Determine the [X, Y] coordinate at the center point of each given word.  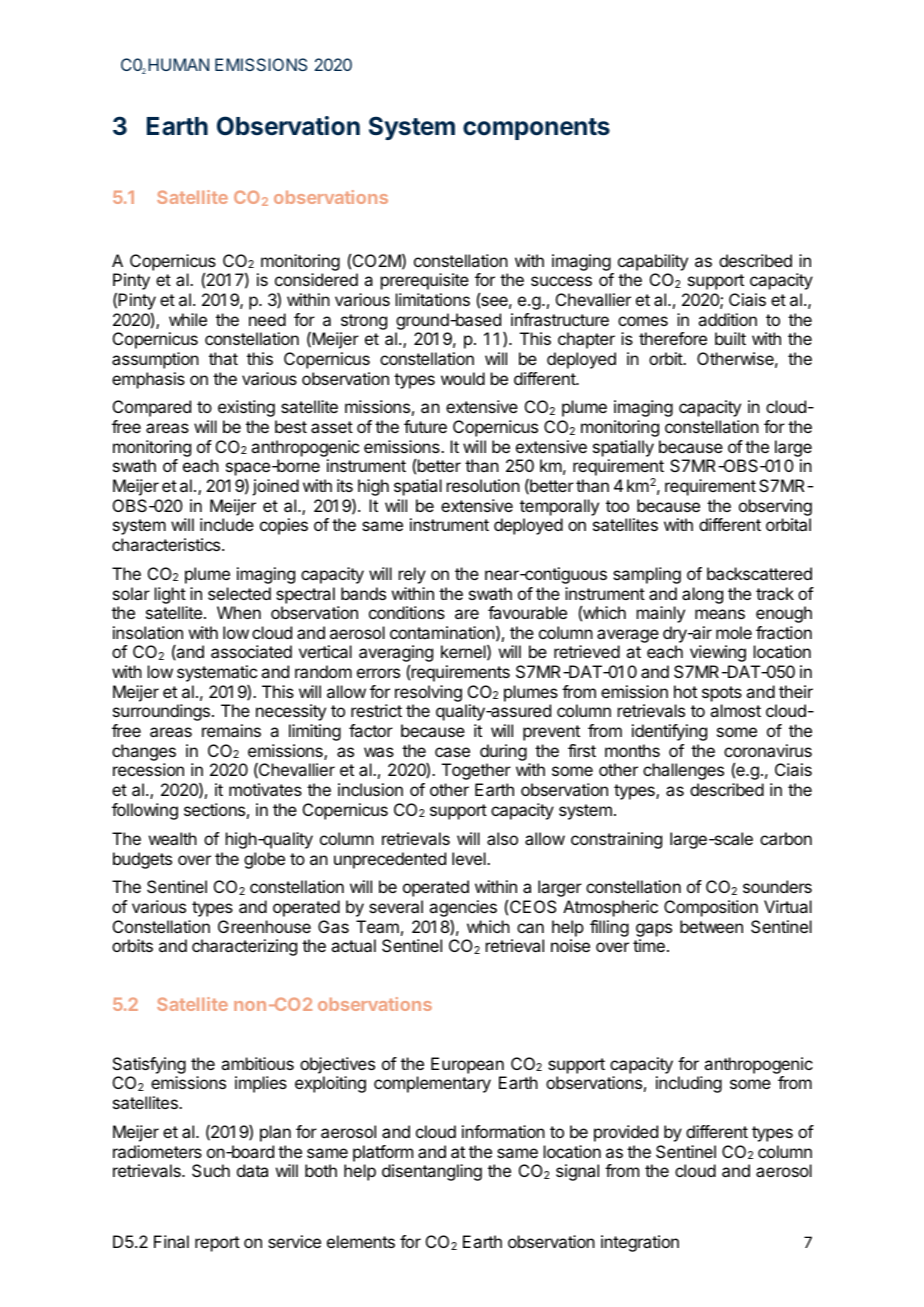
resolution [483, 485]
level [470, 858]
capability [653, 262]
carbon [786, 838]
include [227, 524]
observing [775, 507]
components [536, 129]
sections [214, 809]
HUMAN [178, 64]
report [217, 1244]
